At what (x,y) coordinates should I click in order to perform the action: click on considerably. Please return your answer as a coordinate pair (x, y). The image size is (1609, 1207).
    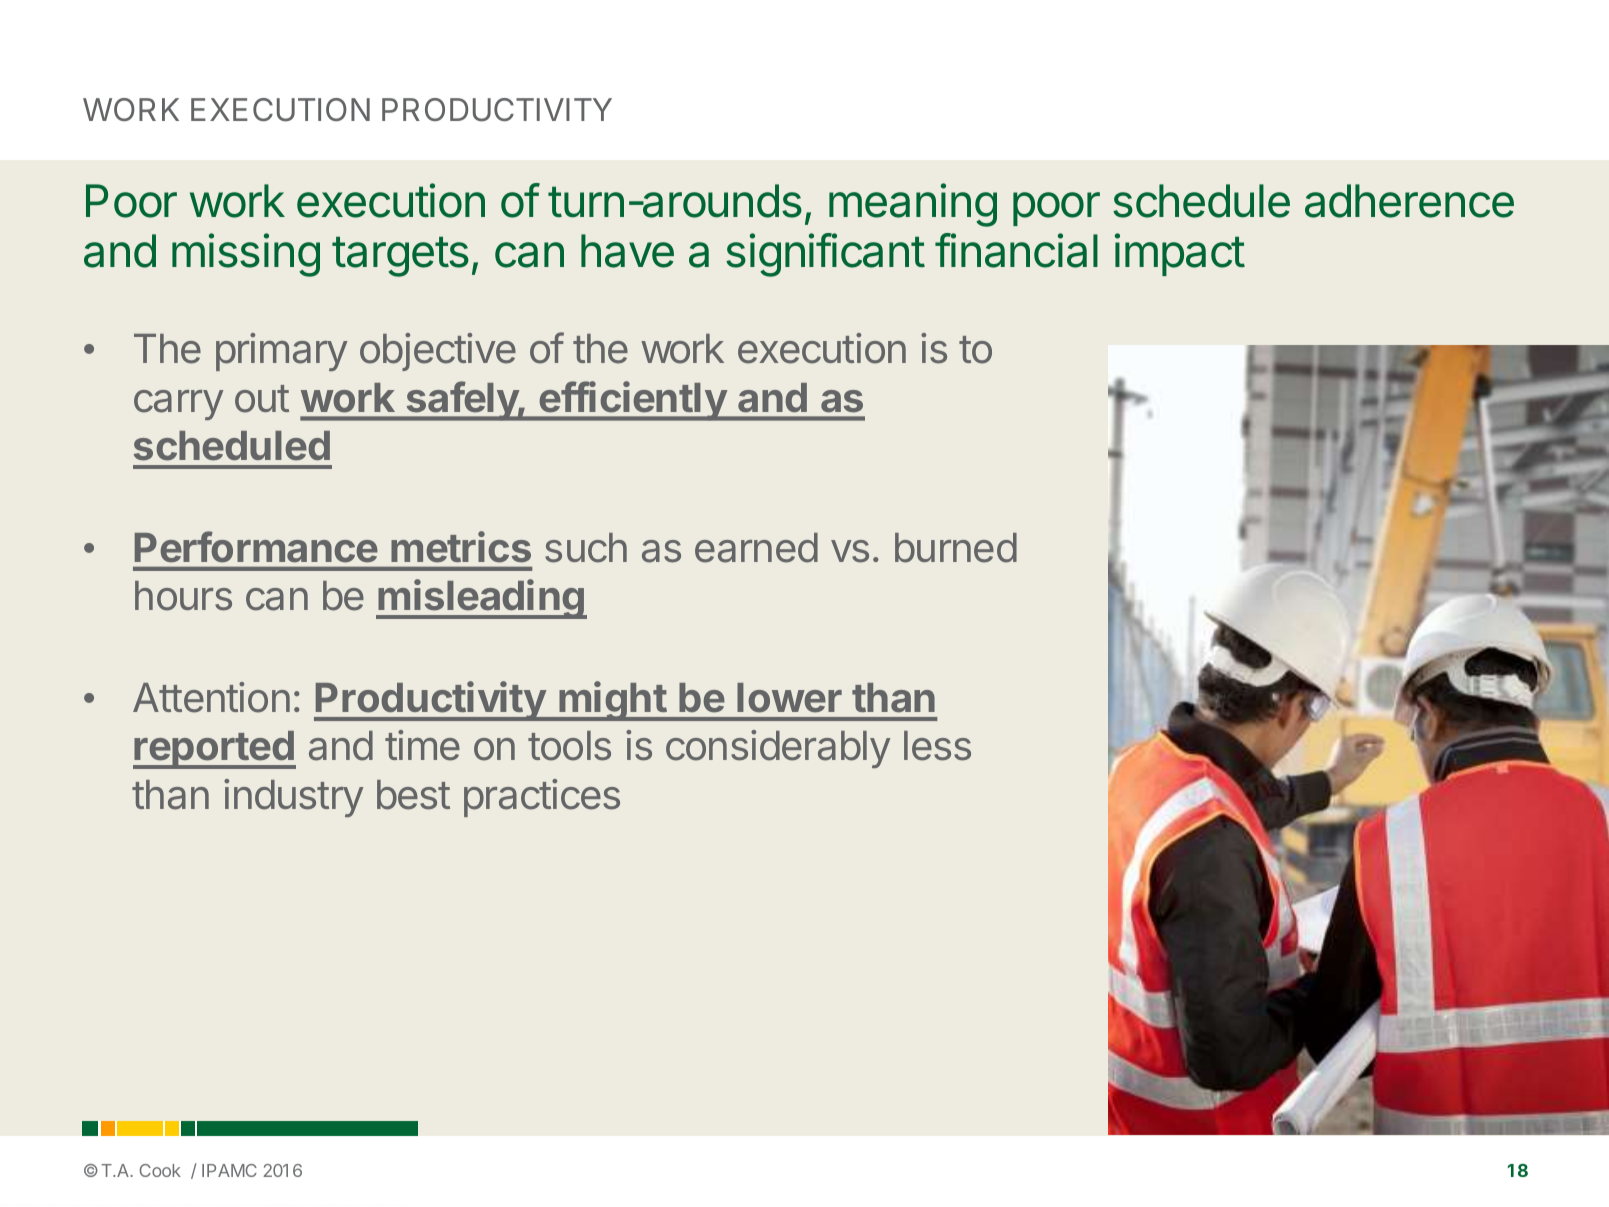
    Looking at the image, I should click on (778, 749).
